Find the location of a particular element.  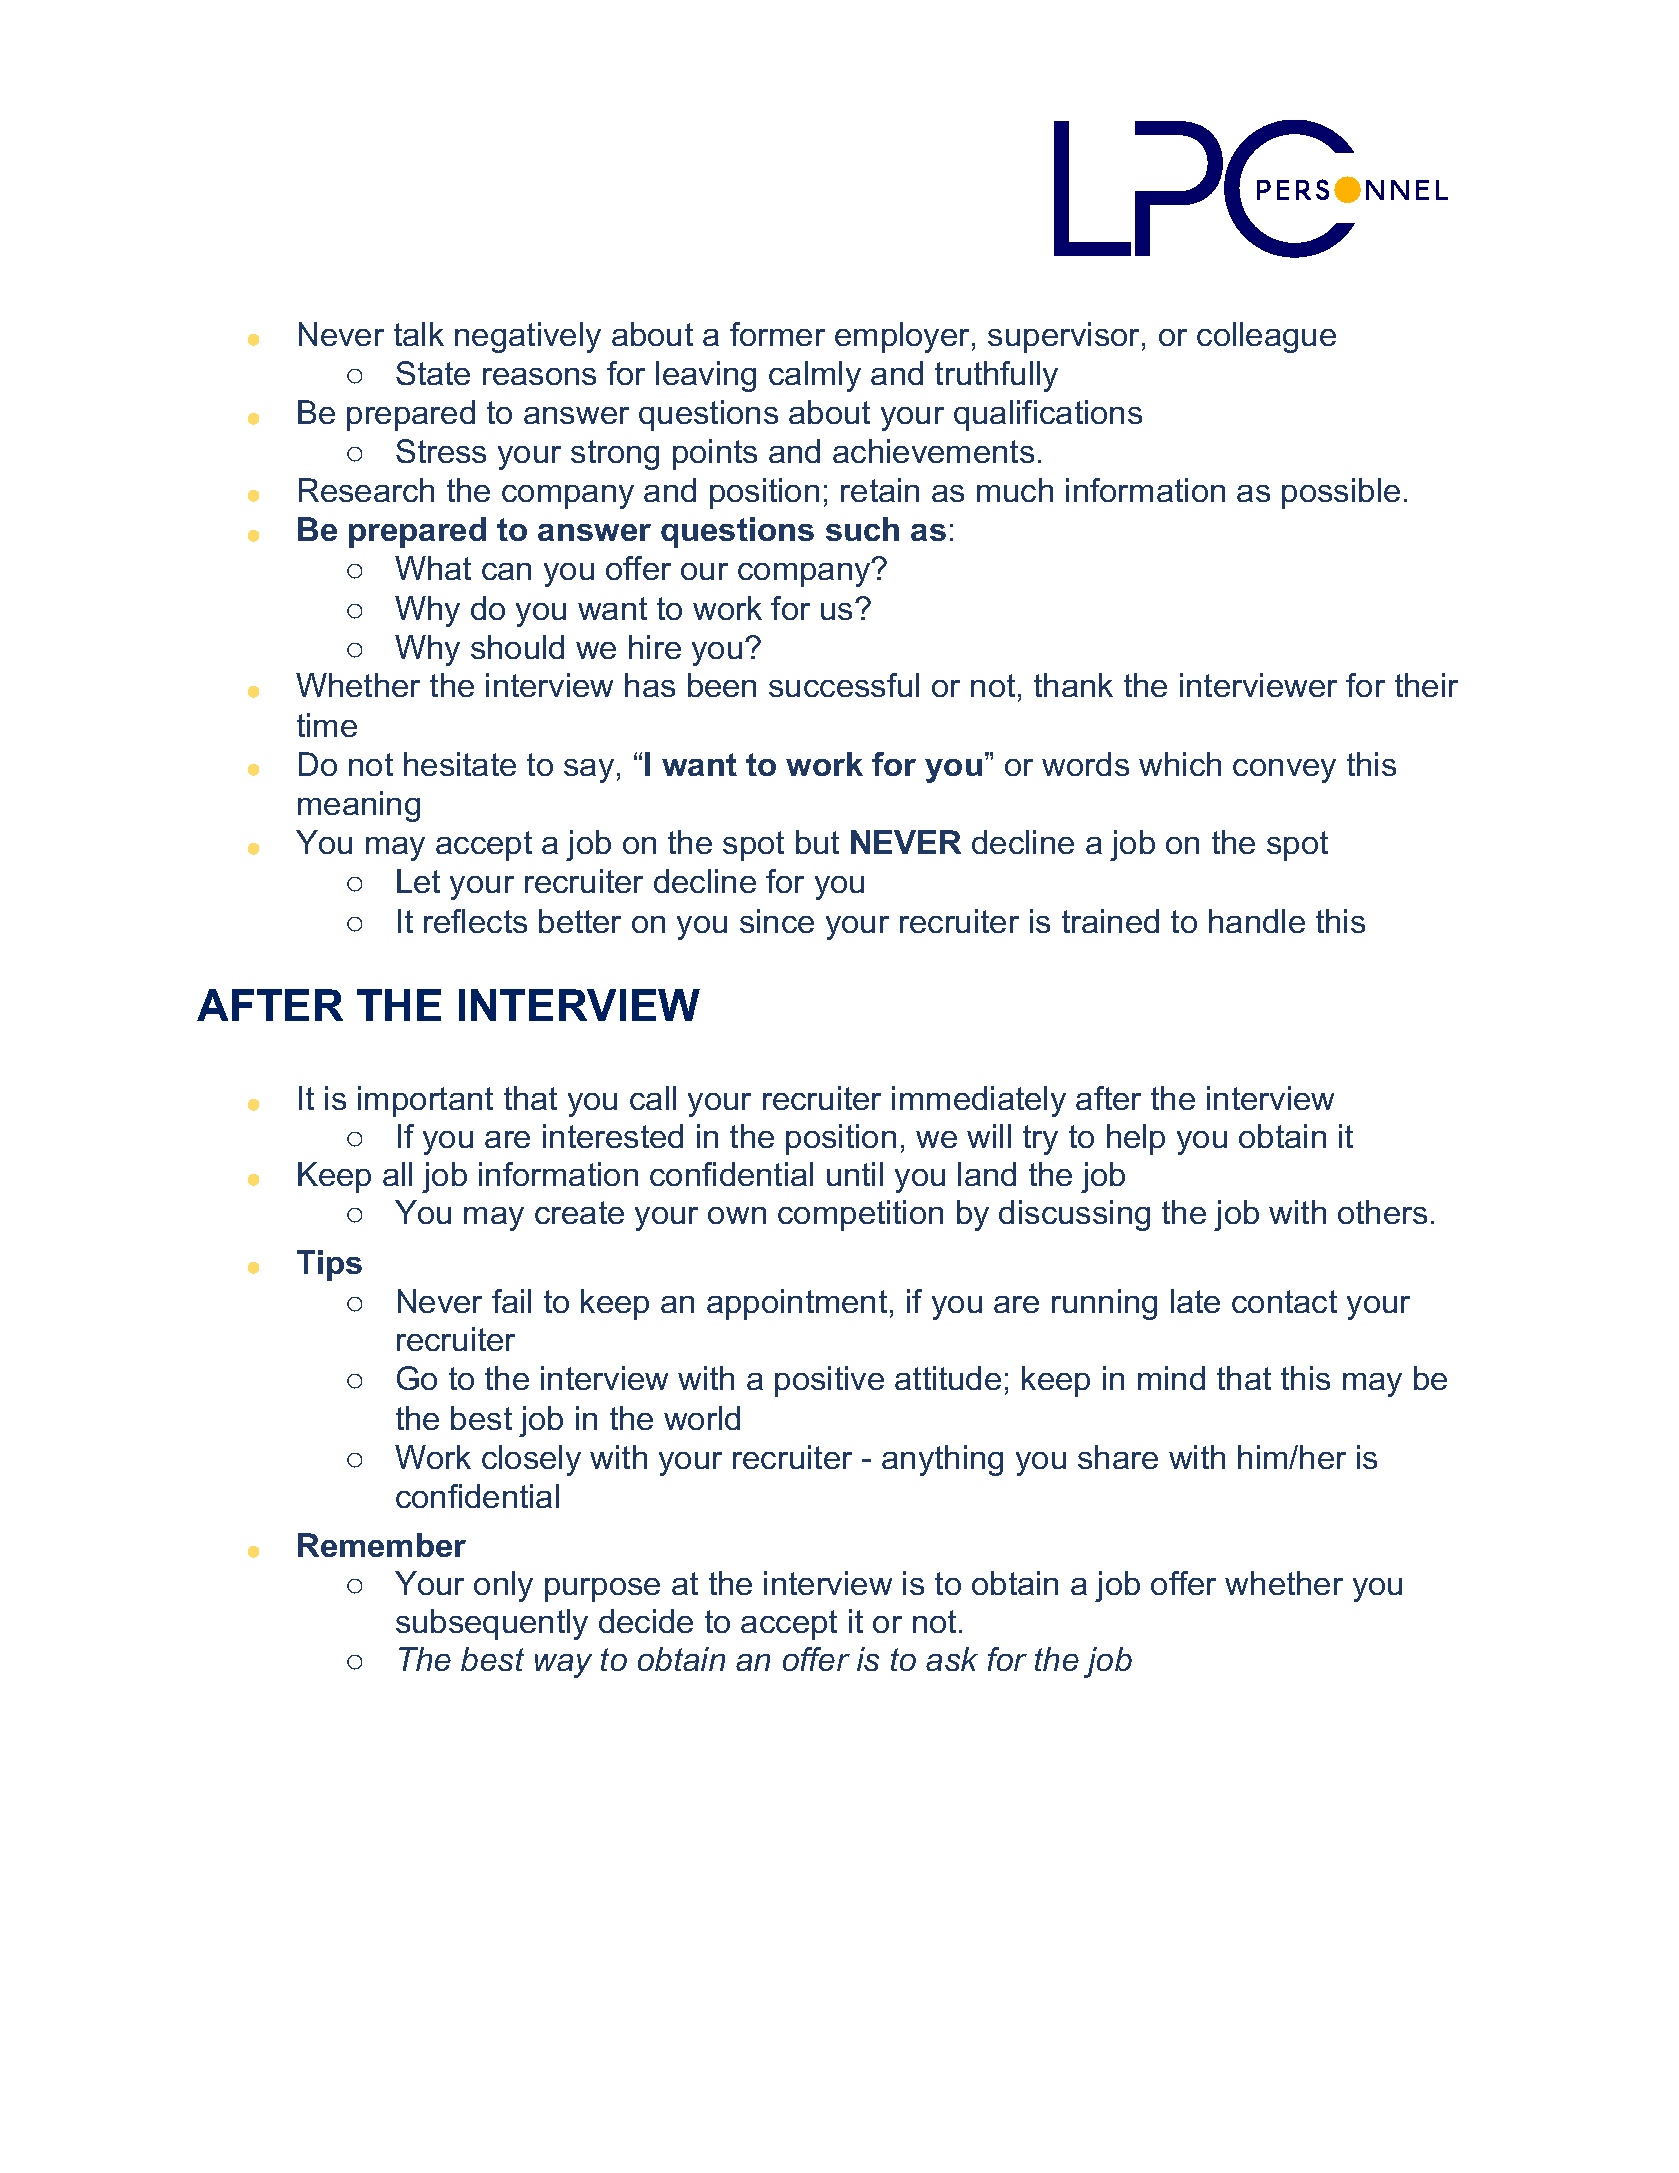

handle is located at coordinates (1257, 921).
